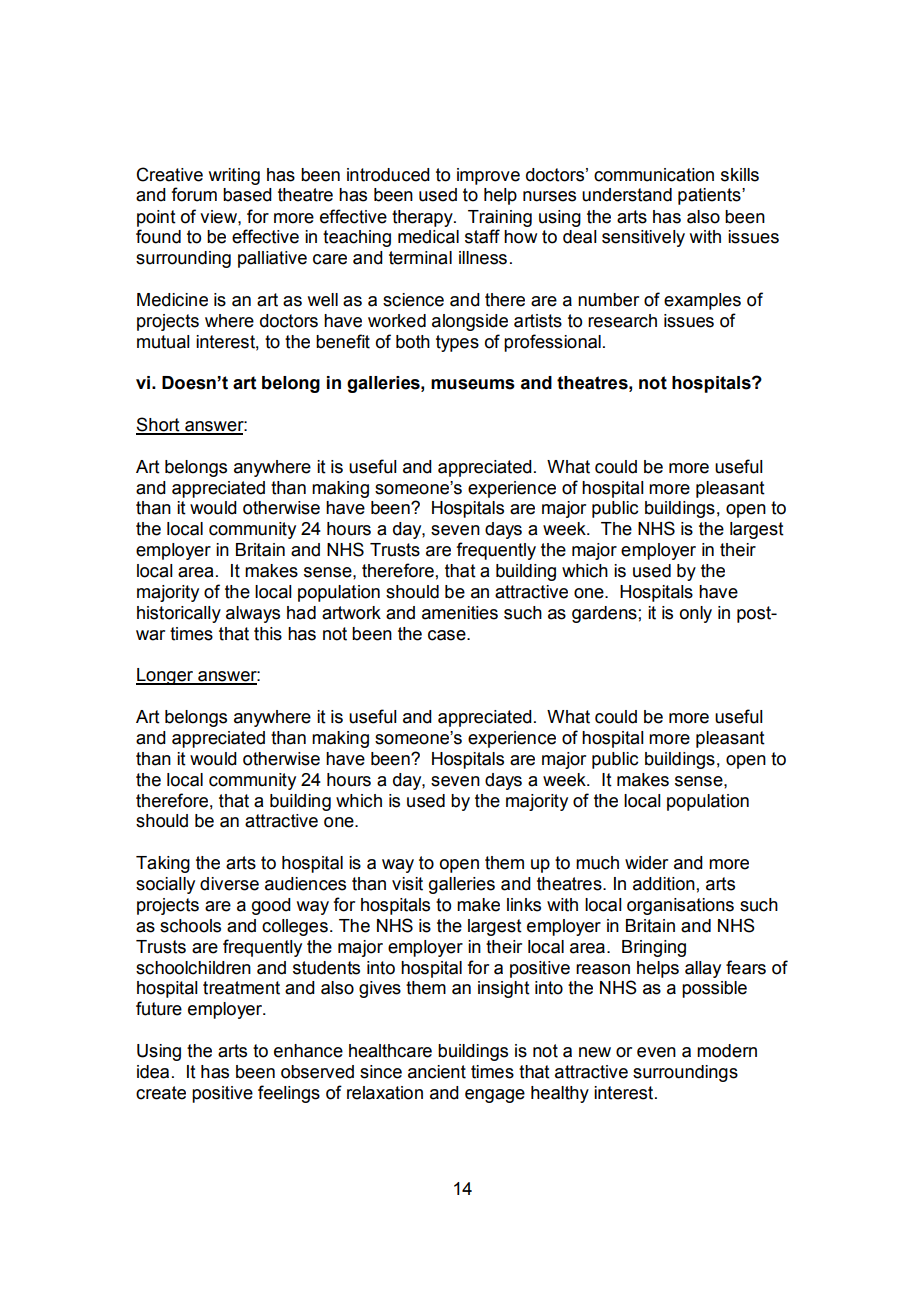  I want to click on research, so click(622, 321).
